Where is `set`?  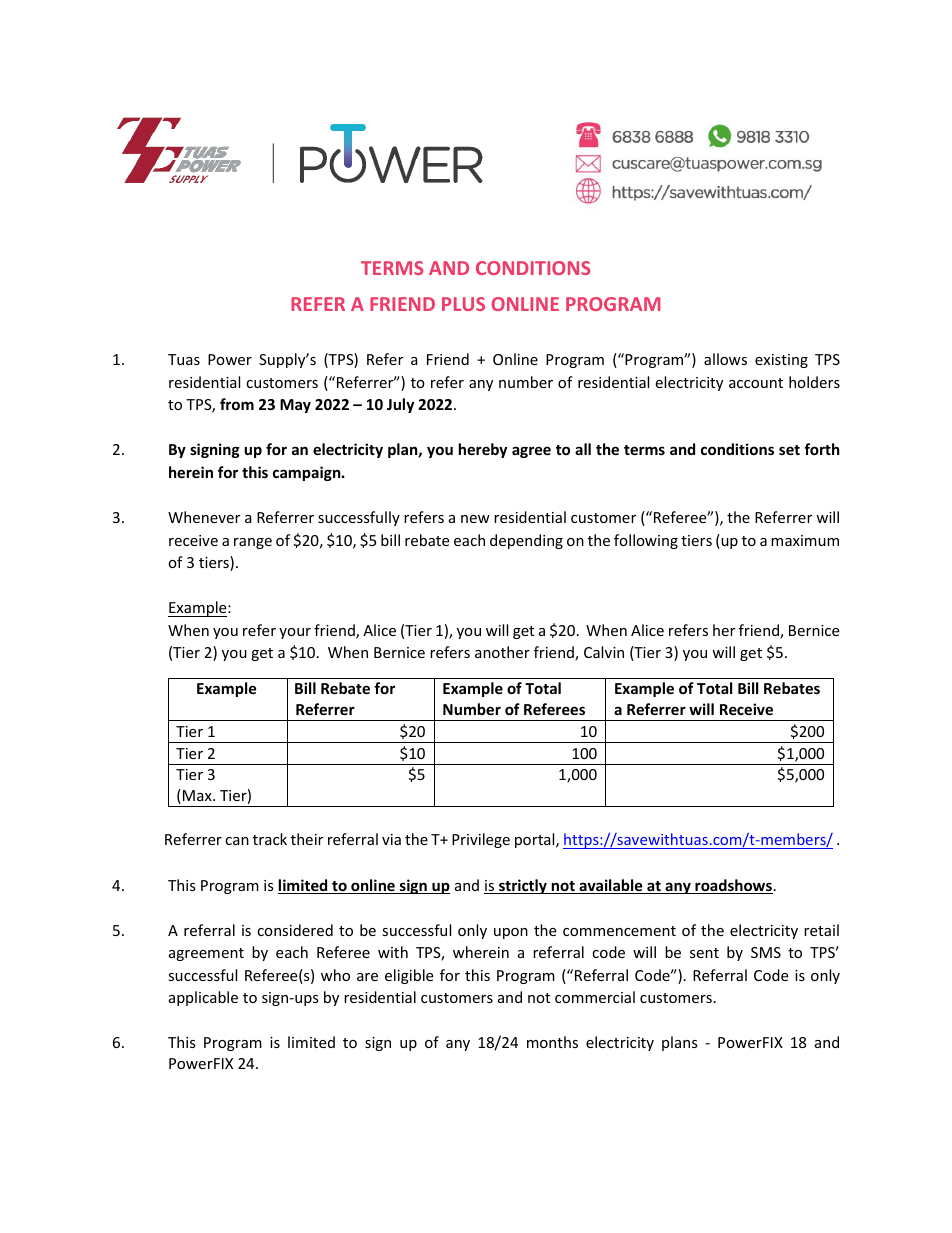 set is located at coordinates (789, 450).
